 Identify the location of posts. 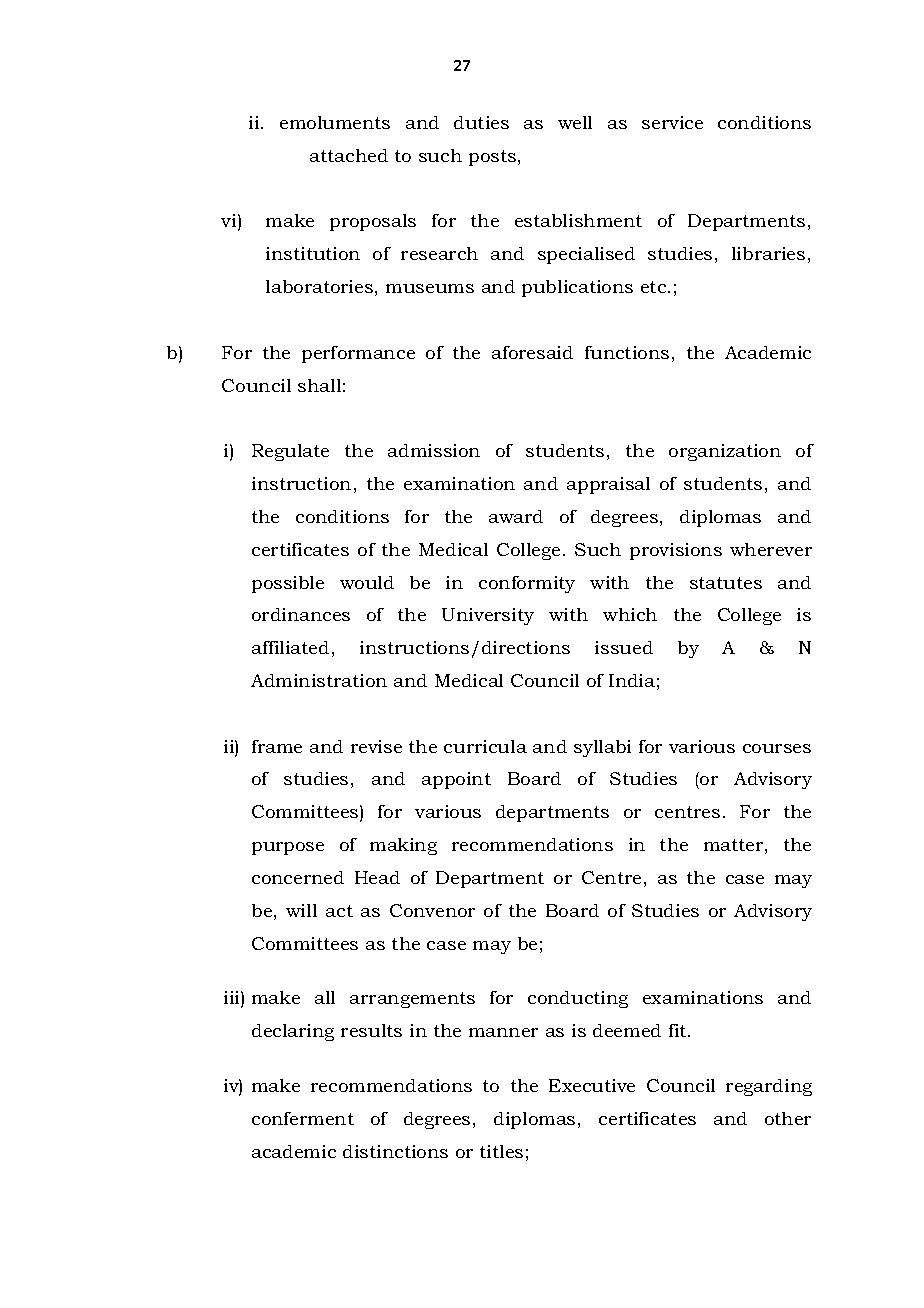
(494, 158).
